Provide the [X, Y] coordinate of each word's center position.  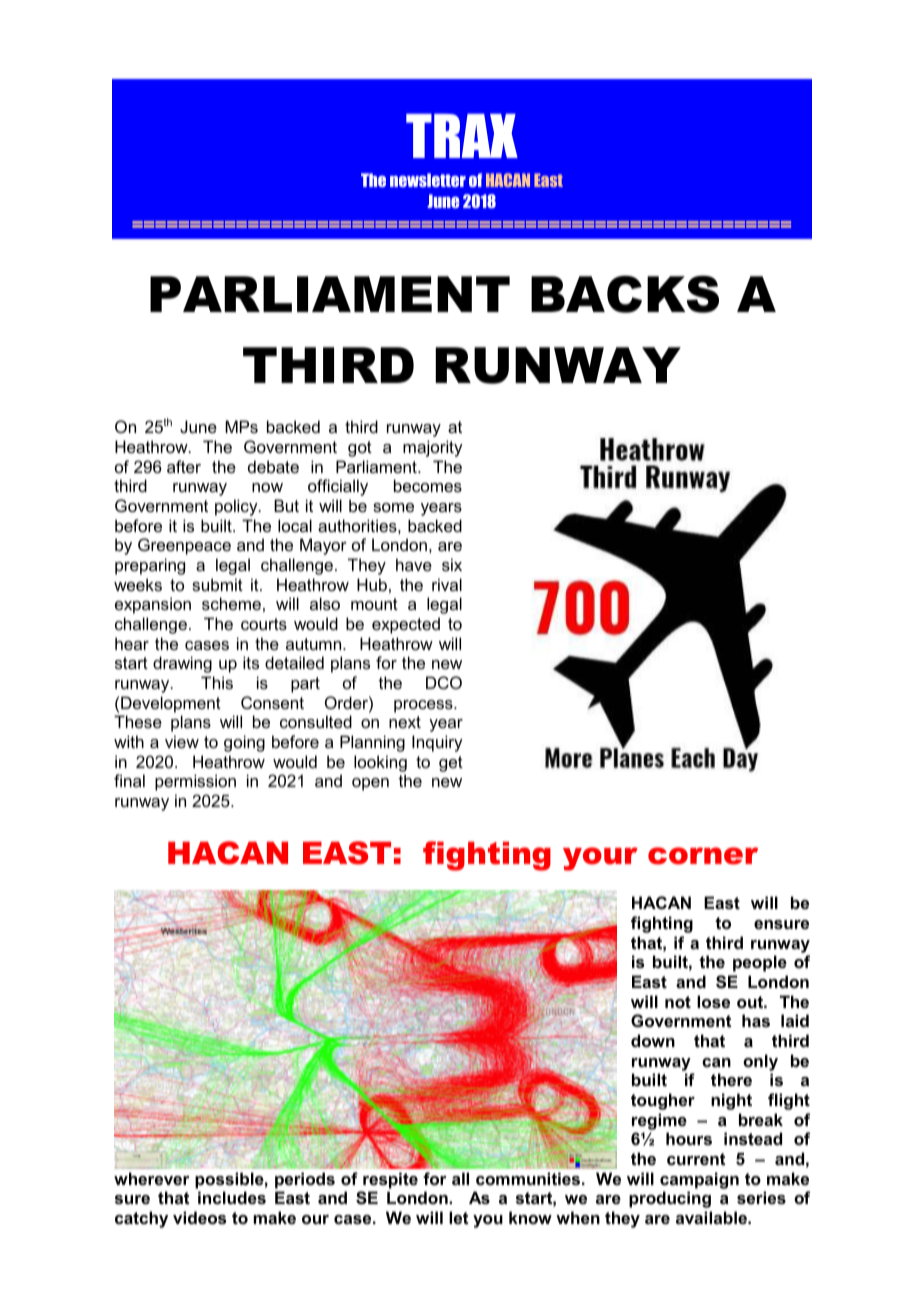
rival [447, 584]
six [452, 564]
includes [232, 1197]
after [184, 466]
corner [703, 856]
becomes [428, 485]
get [451, 764]
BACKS [625, 294]
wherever [152, 1178]
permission [195, 782]
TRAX [462, 136]
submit [217, 584]
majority [433, 448]
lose [713, 1001]
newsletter [428, 180]
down [653, 1040]
